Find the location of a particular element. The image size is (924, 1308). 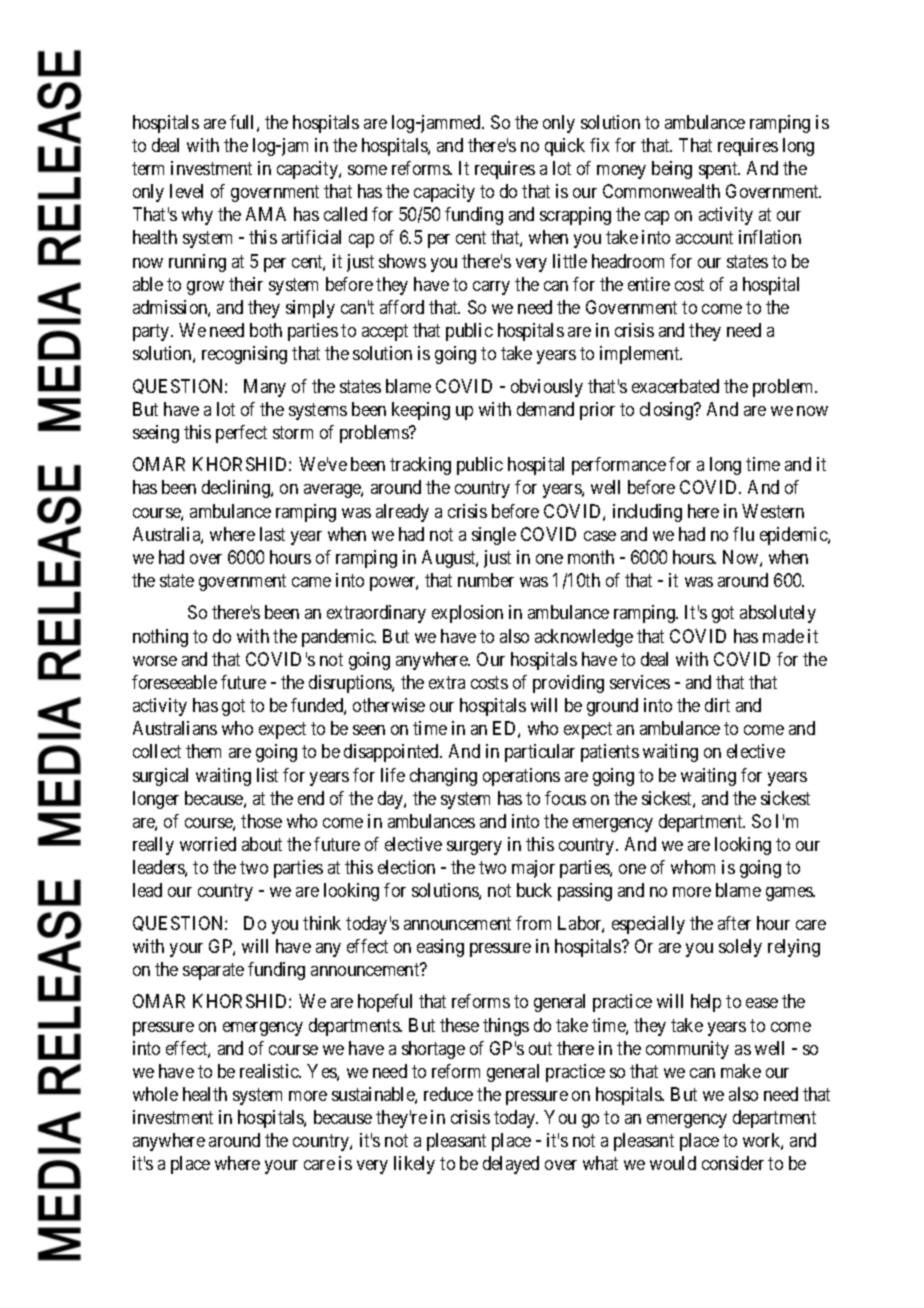

whole is located at coordinates (155, 1094).
